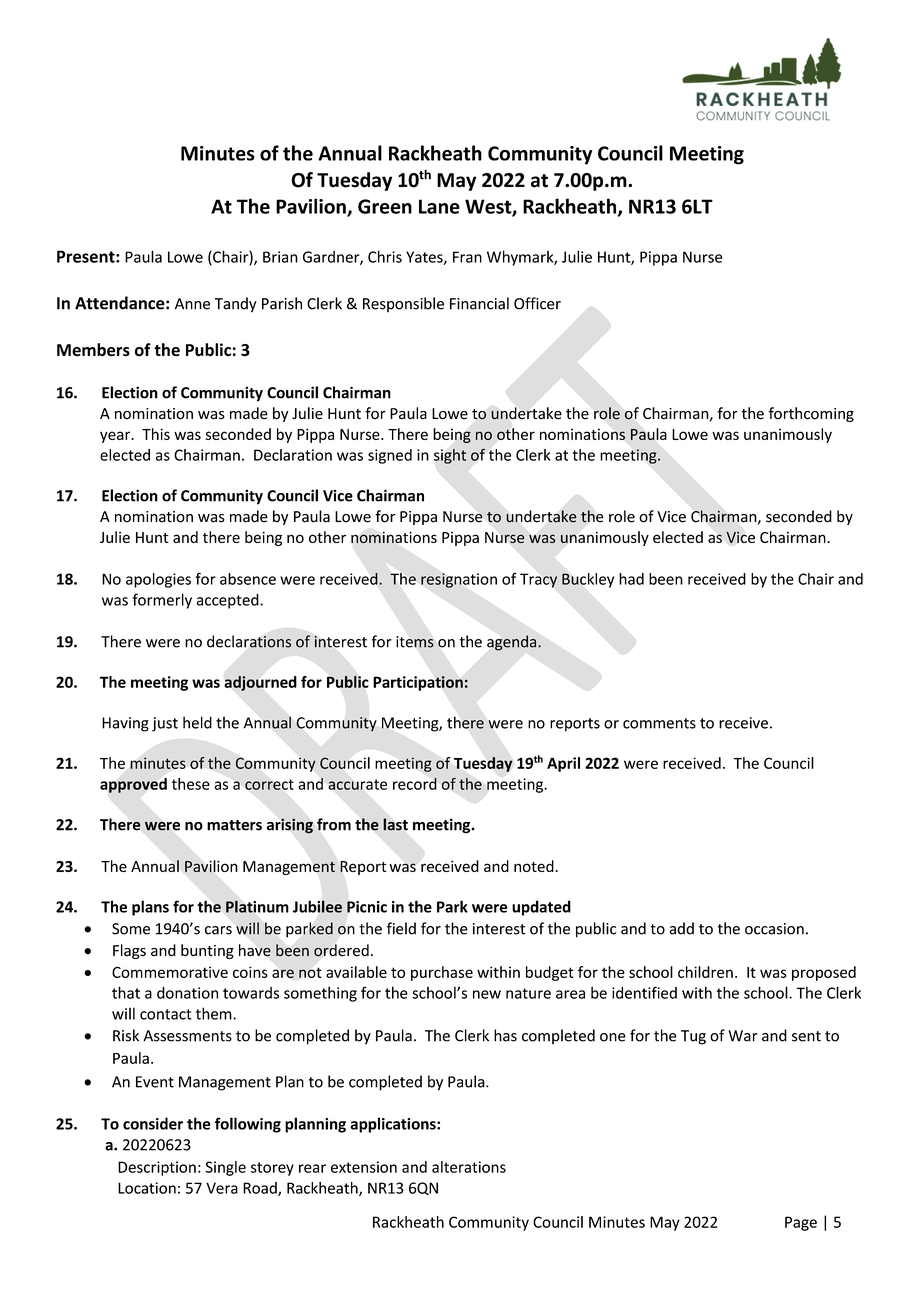 The image size is (924, 1308). What do you see at coordinates (659, 723) in the image?
I see `comments` at bounding box center [659, 723].
